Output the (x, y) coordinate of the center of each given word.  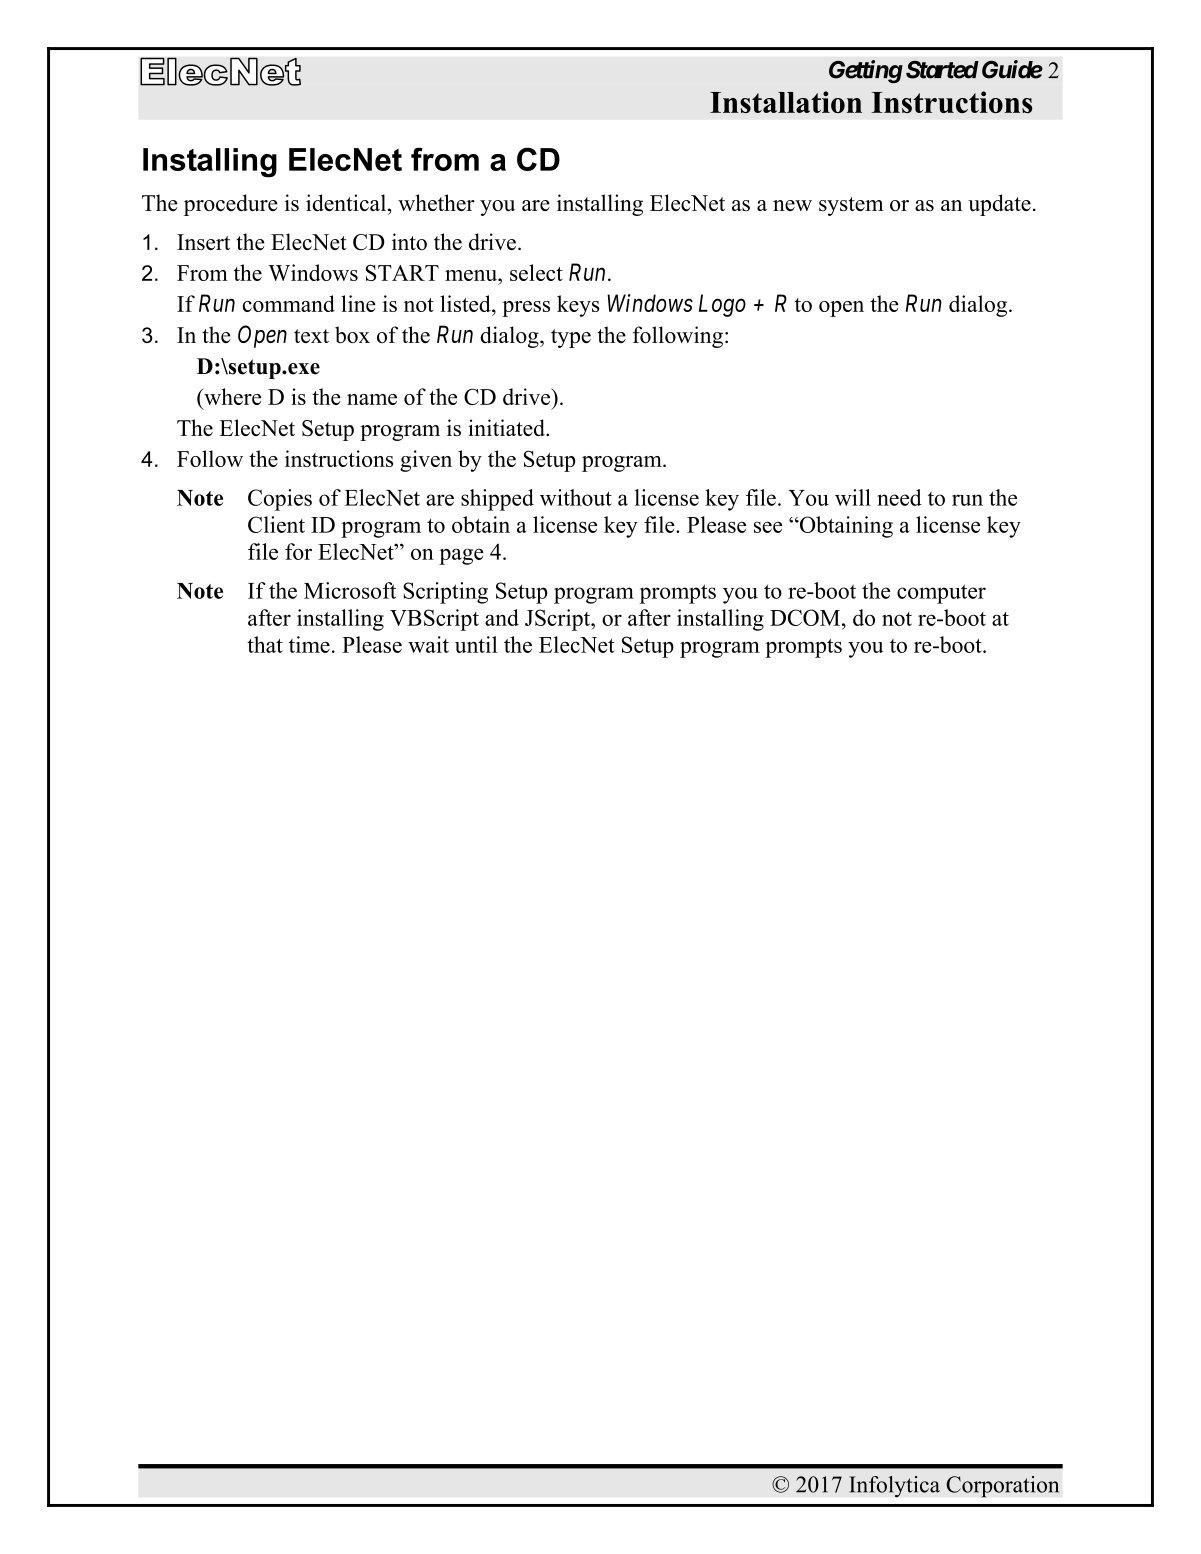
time (309, 644)
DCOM (806, 617)
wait (428, 644)
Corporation (1002, 1487)
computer (941, 594)
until (476, 644)
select (536, 272)
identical (347, 202)
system (851, 206)
